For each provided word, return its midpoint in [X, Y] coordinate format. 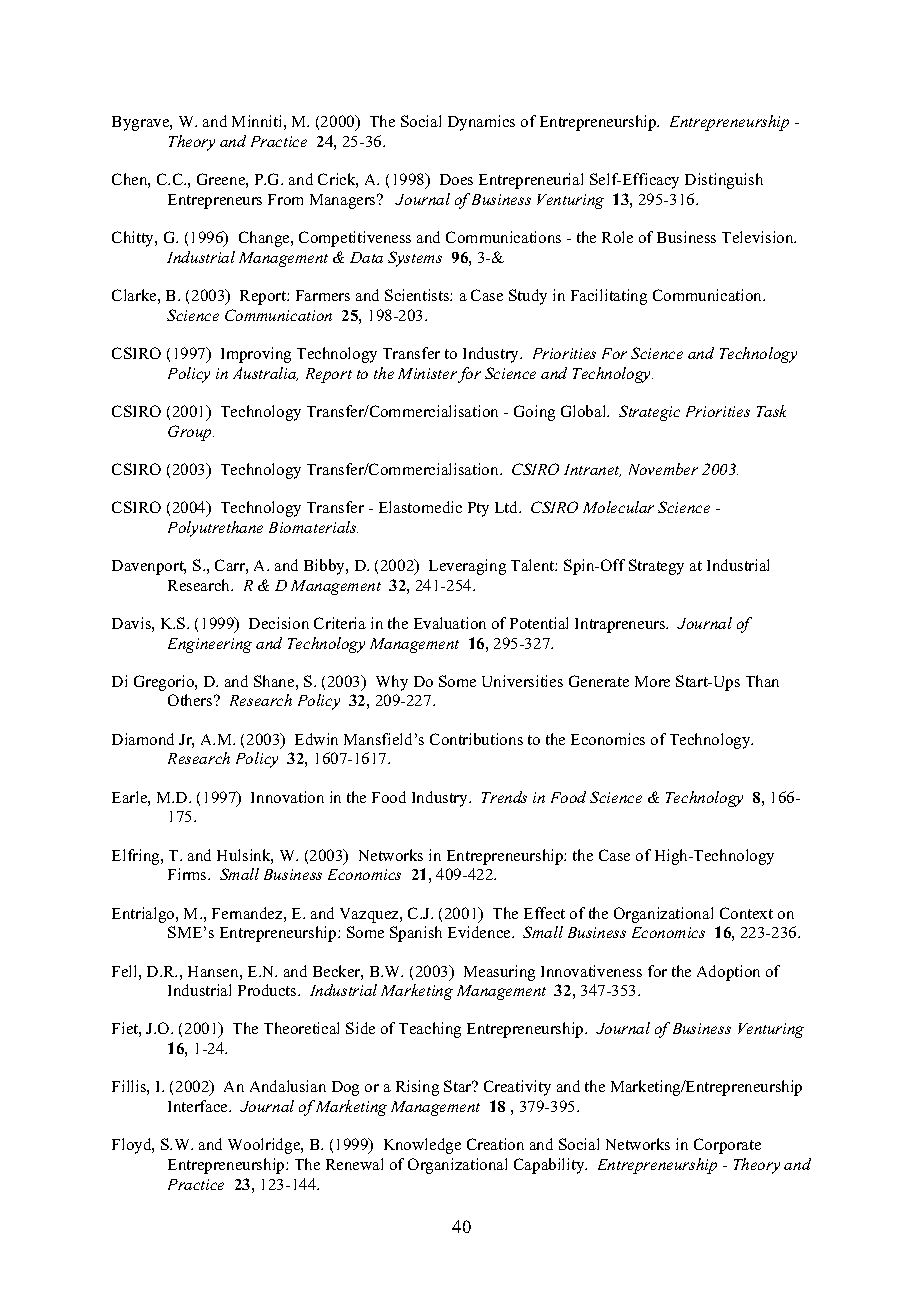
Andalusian [288, 1086]
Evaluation [450, 623]
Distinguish [724, 181]
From [285, 199]
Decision [279, 623]
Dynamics [481, 123]
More [652, 681]
